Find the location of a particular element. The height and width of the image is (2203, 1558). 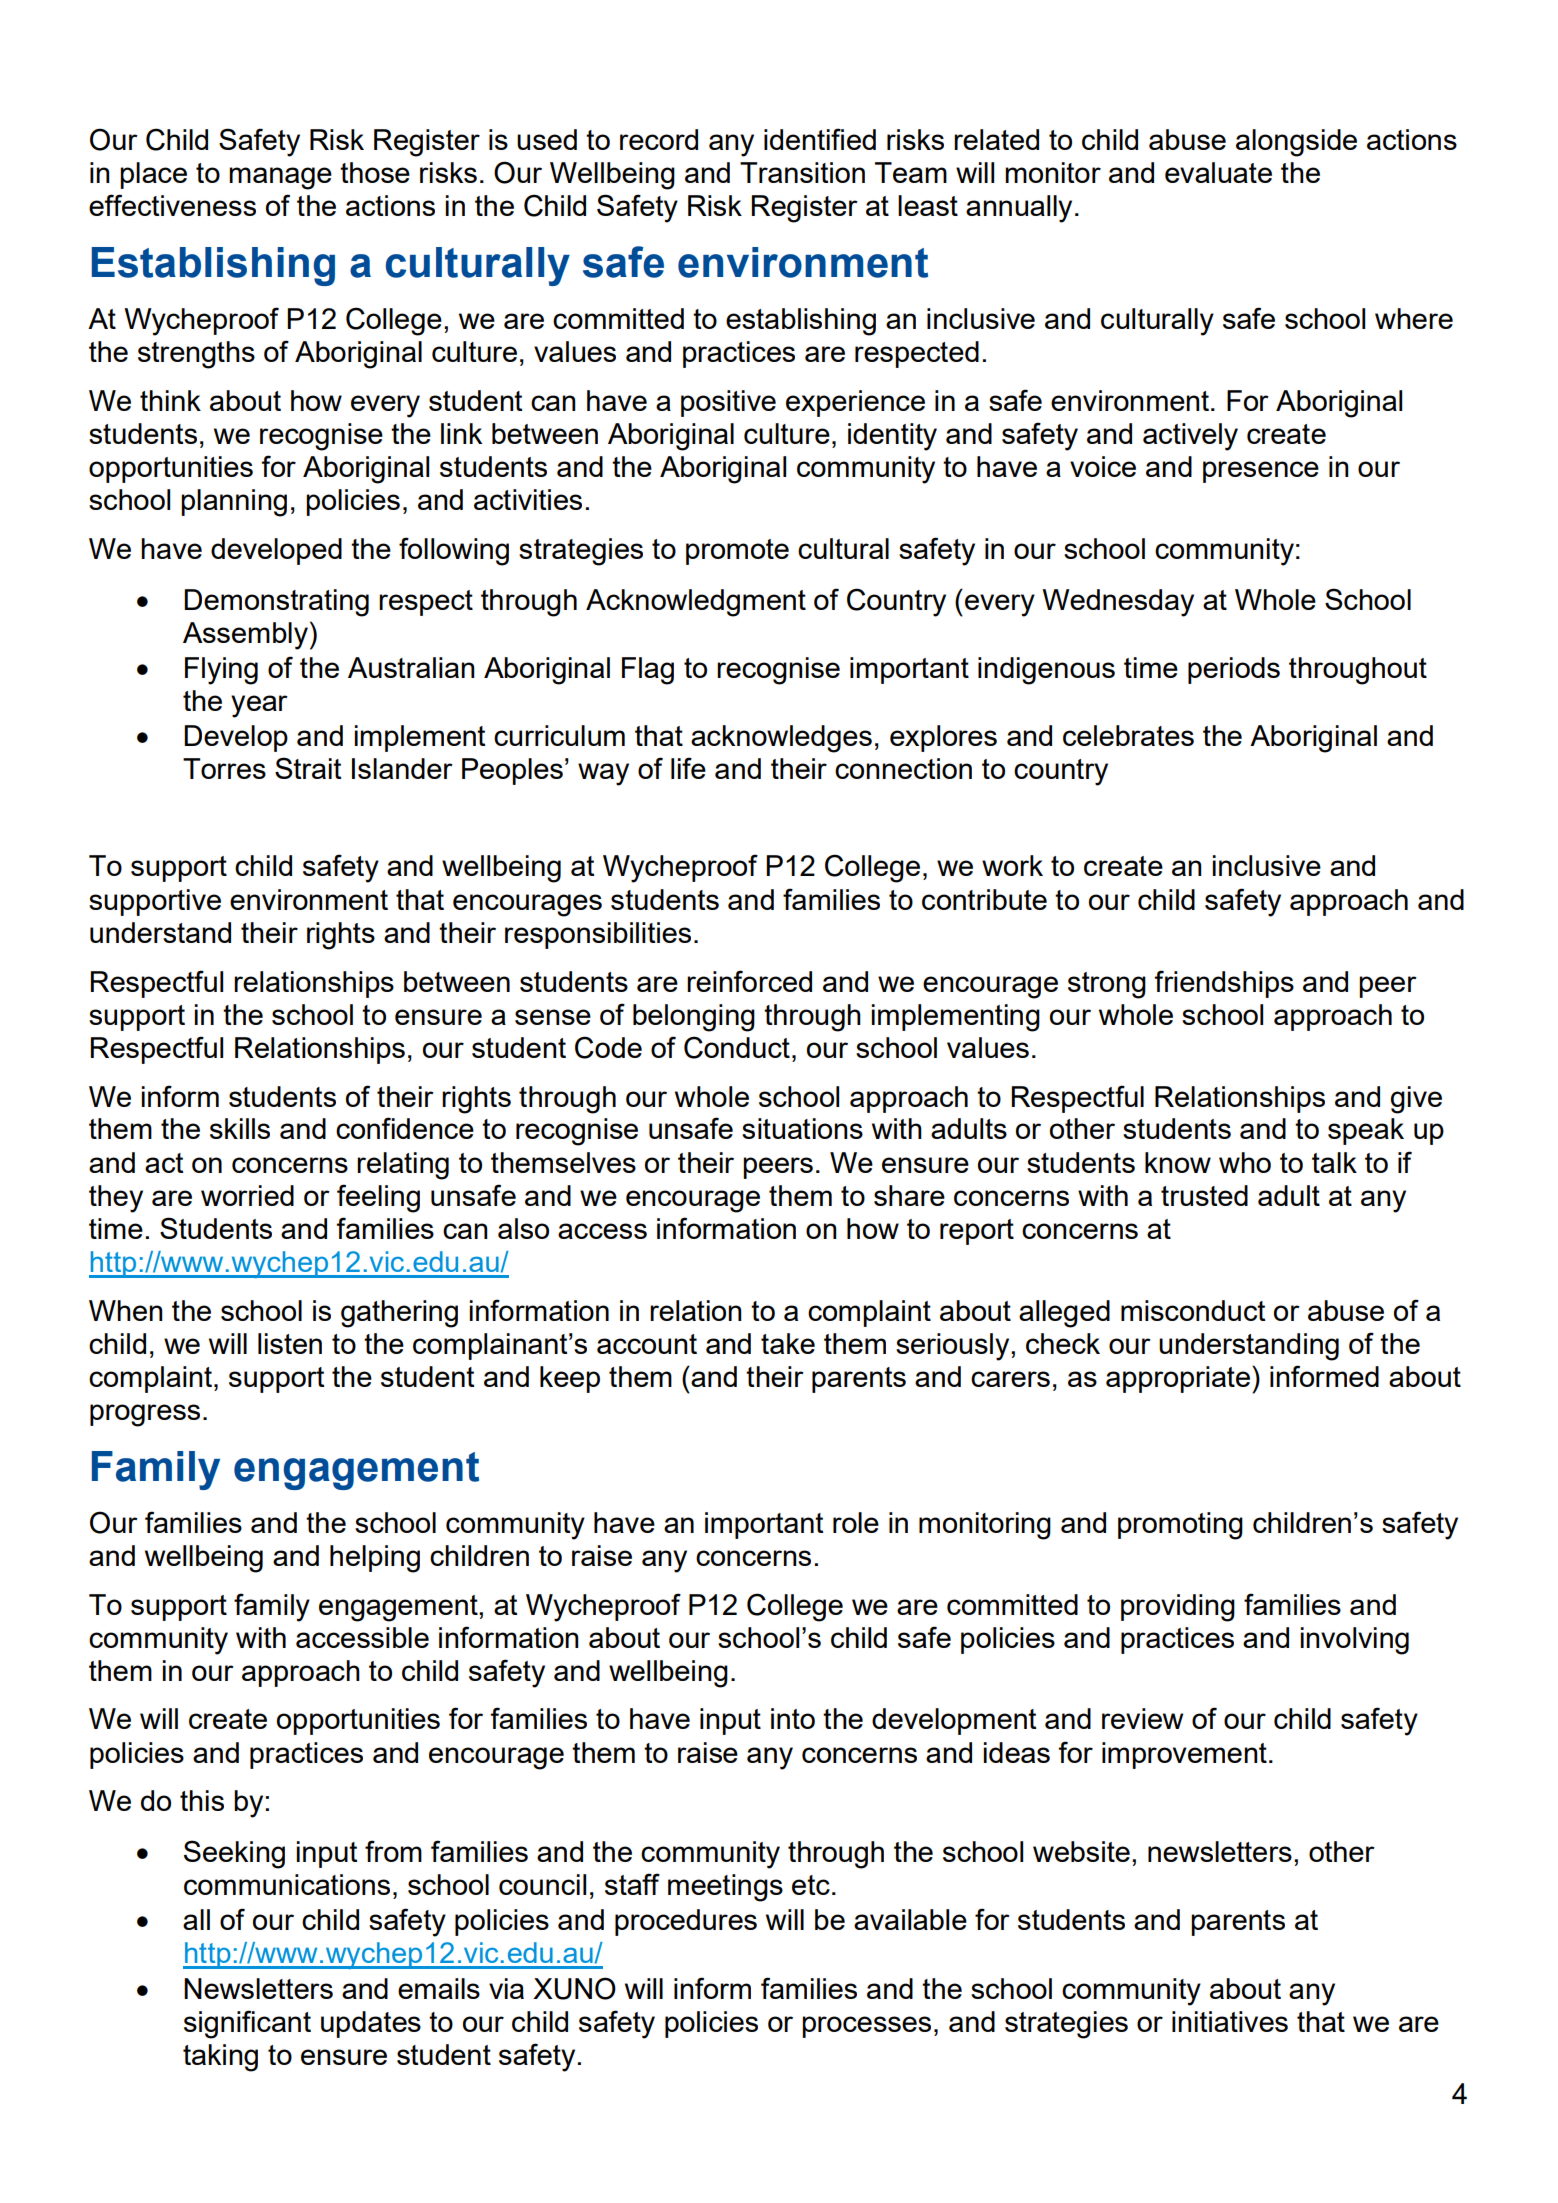

manage is located at coordinates (280, 178).
